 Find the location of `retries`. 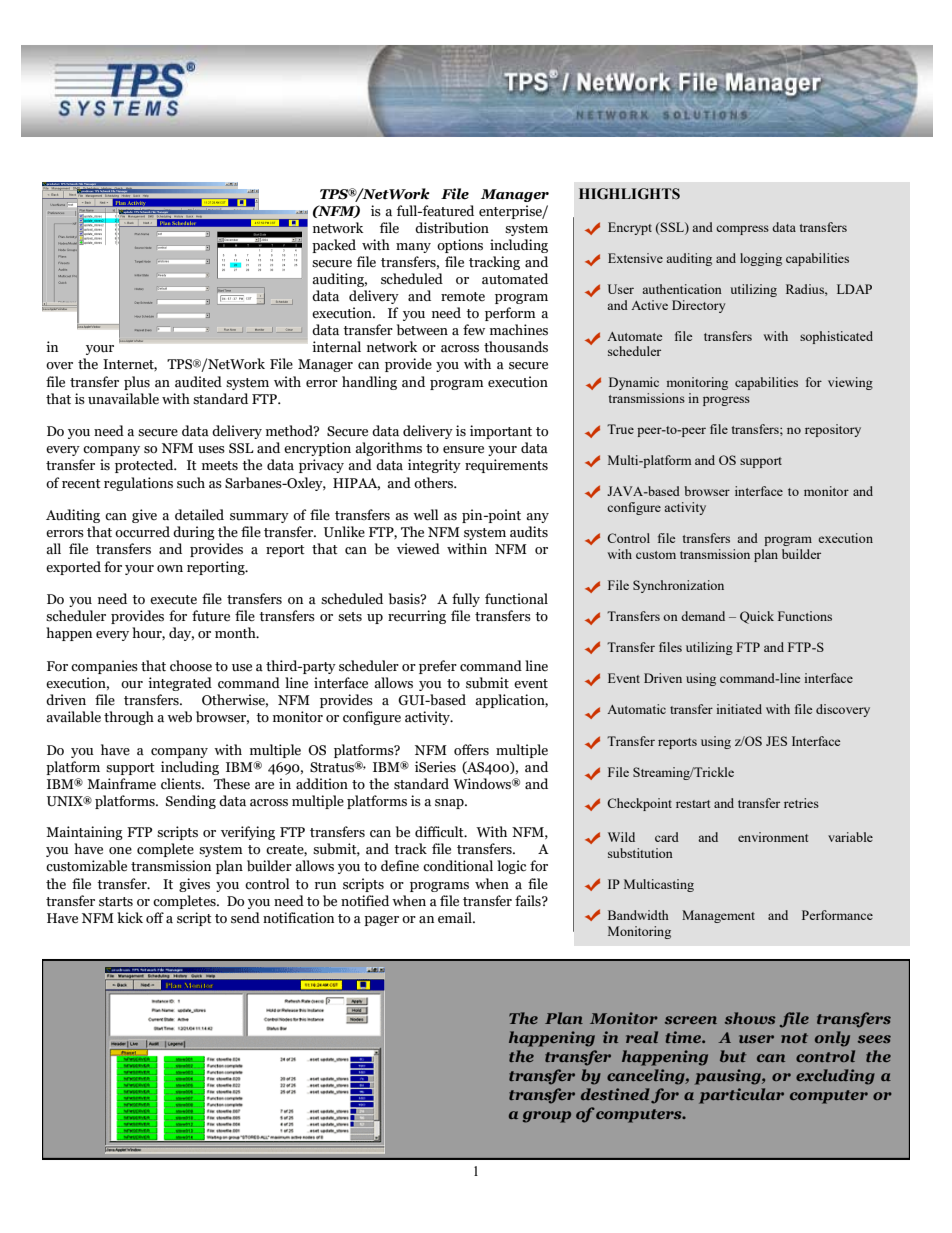

retries is located at coordinates (801, 803).
